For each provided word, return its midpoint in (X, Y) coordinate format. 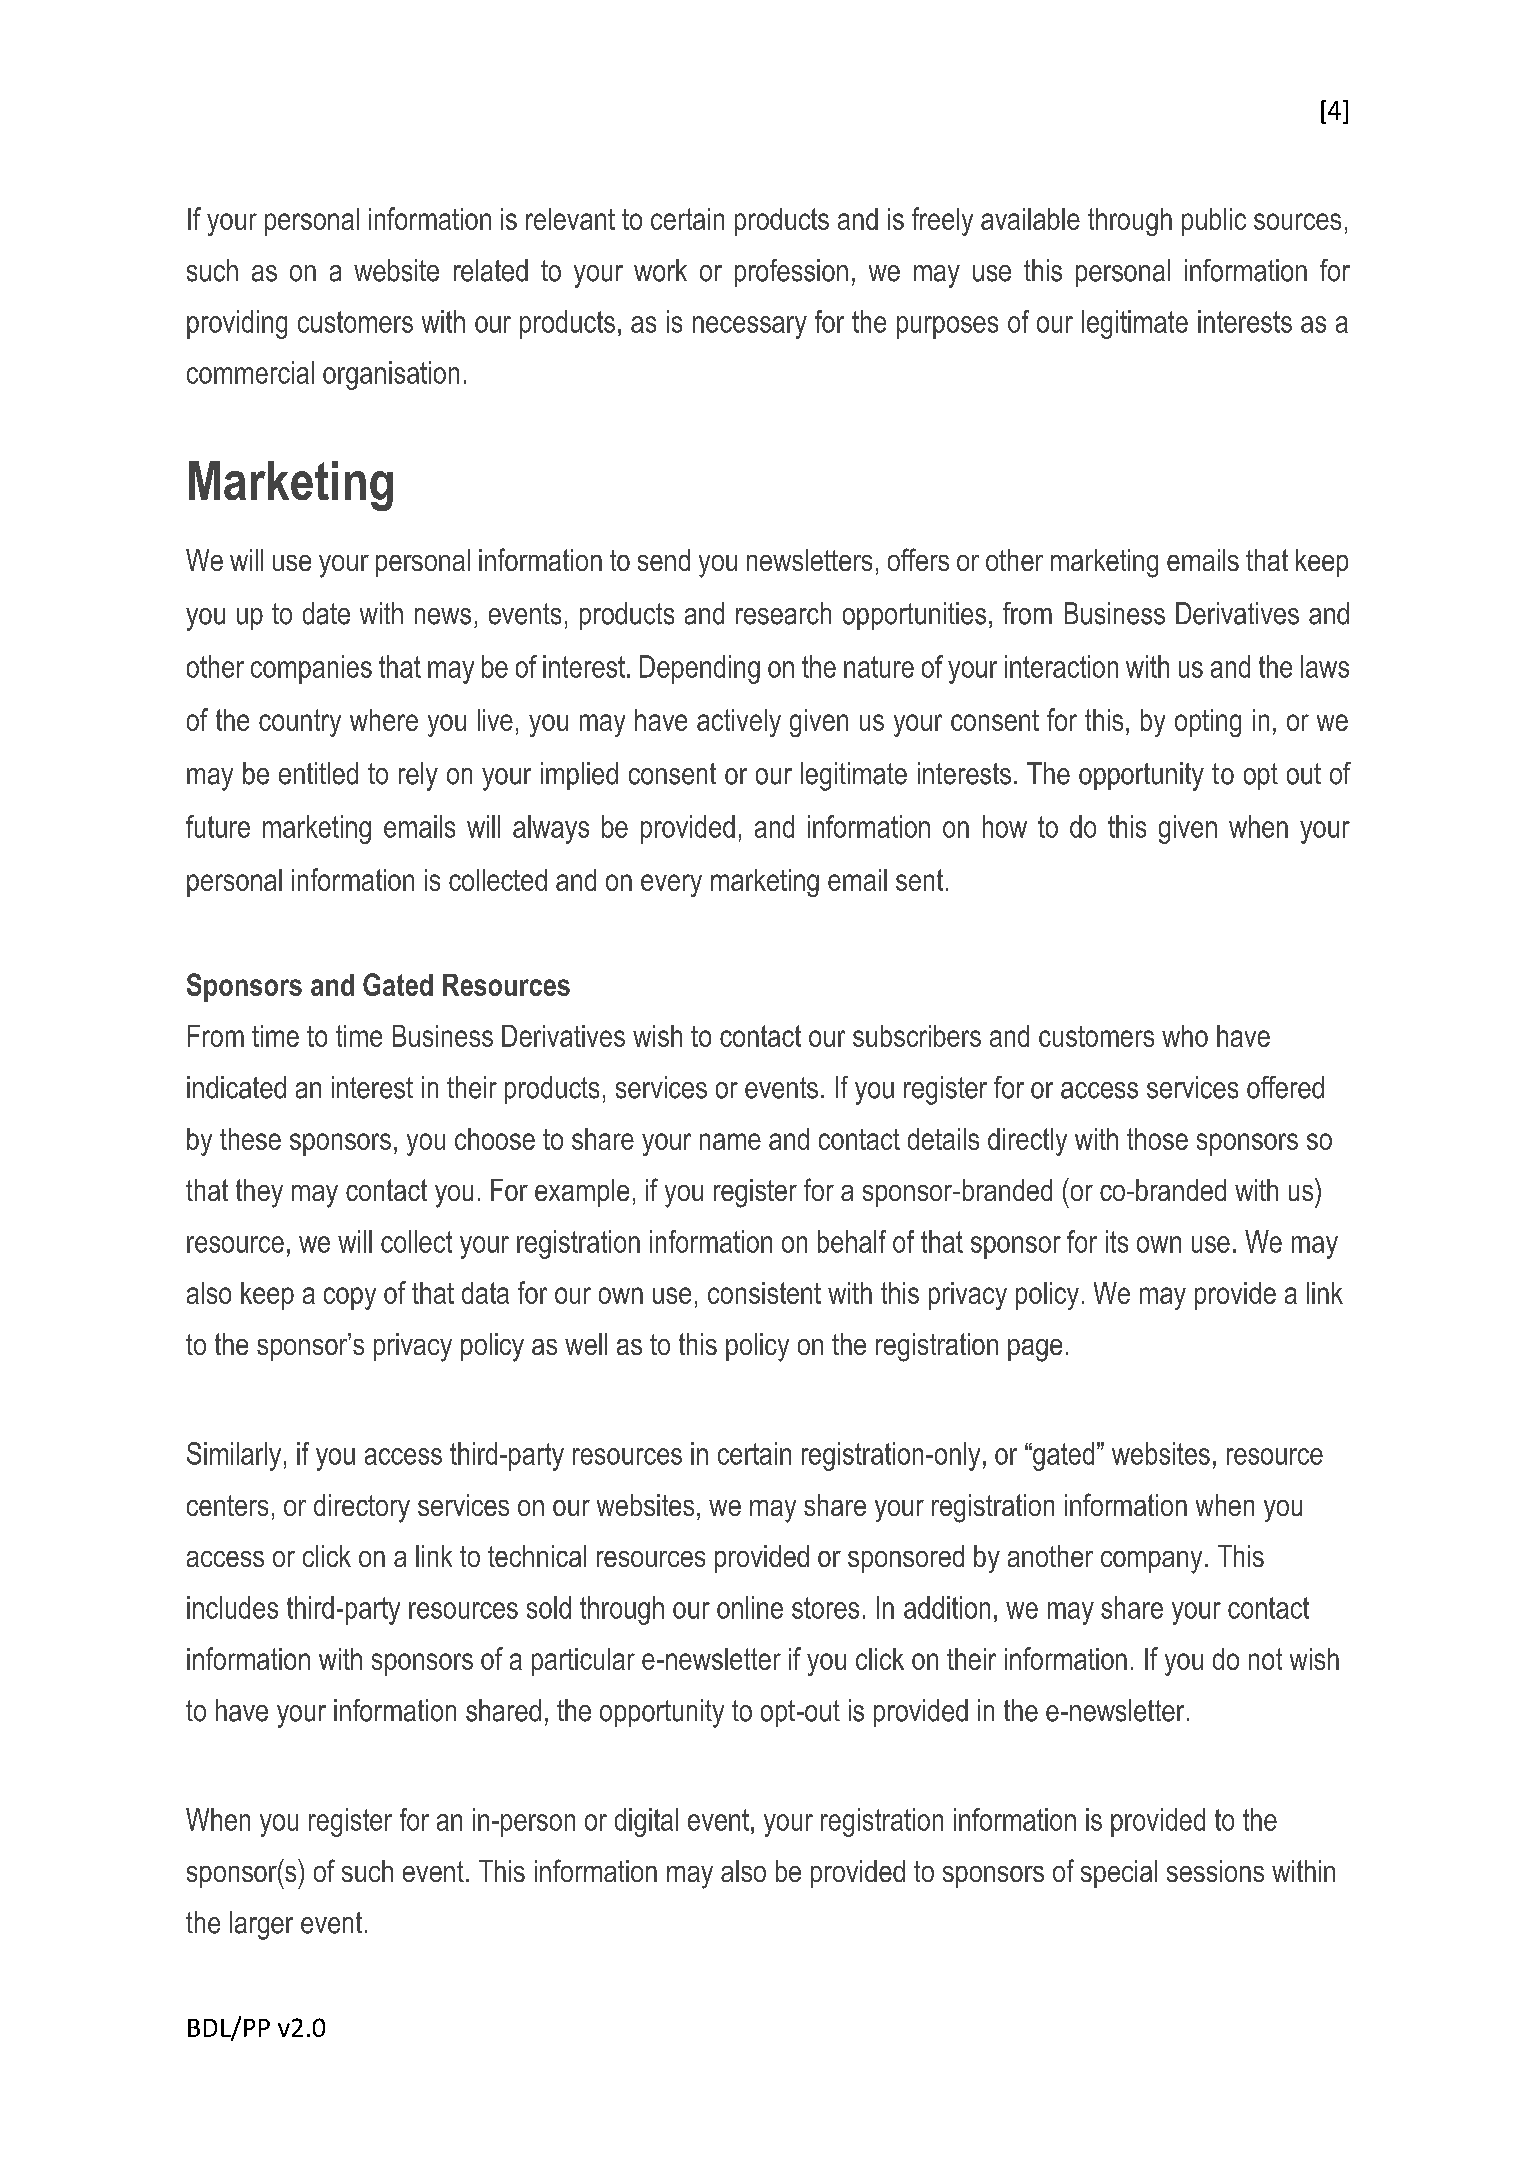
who (1185, 1036)
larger (261, 1925)
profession (791, 273)
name (730, 1141)
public (1214, 222)
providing (237, 324)
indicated (236, 1087)
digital (646, 1822)
